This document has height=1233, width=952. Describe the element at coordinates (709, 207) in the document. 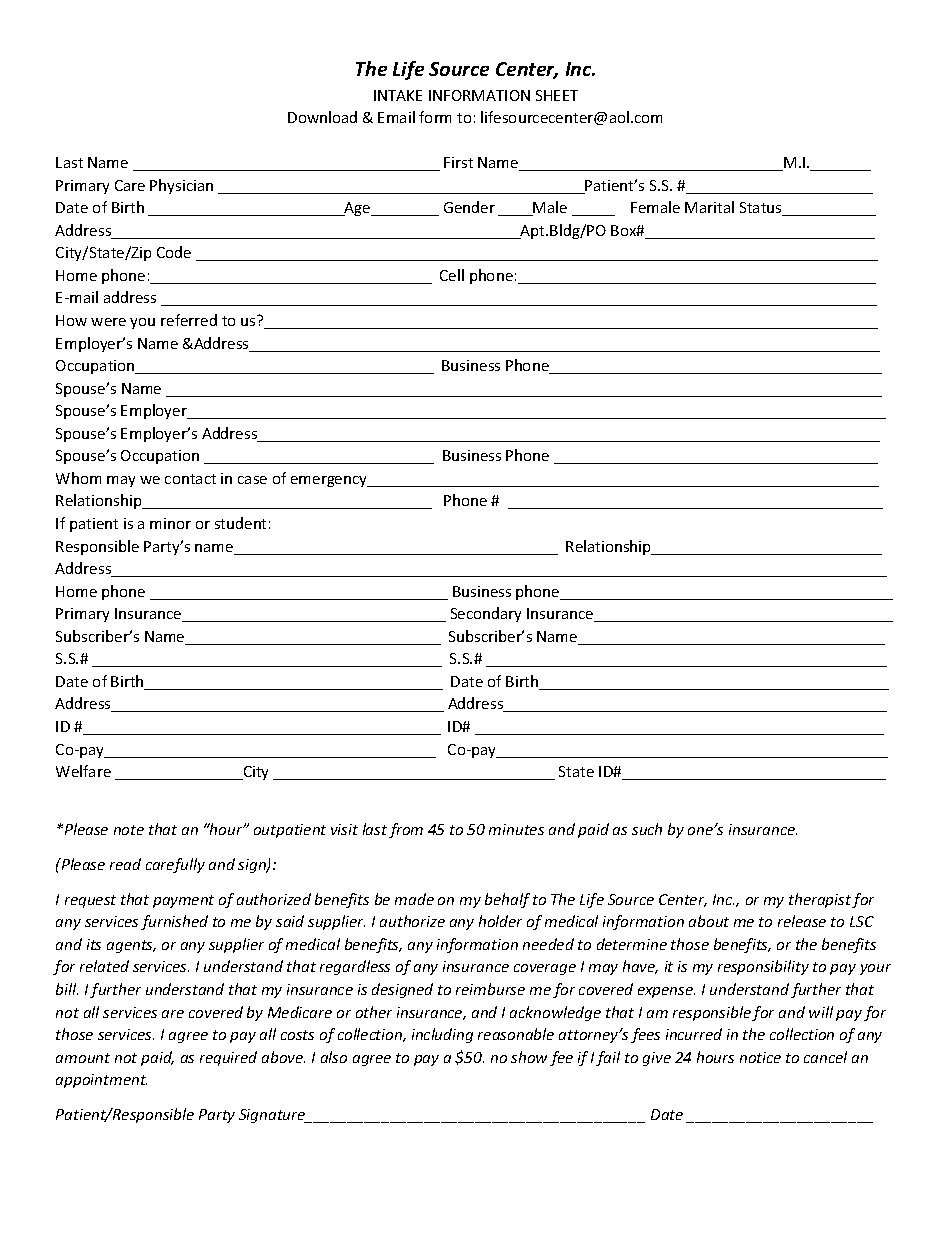

I see `Marital` at that location.
